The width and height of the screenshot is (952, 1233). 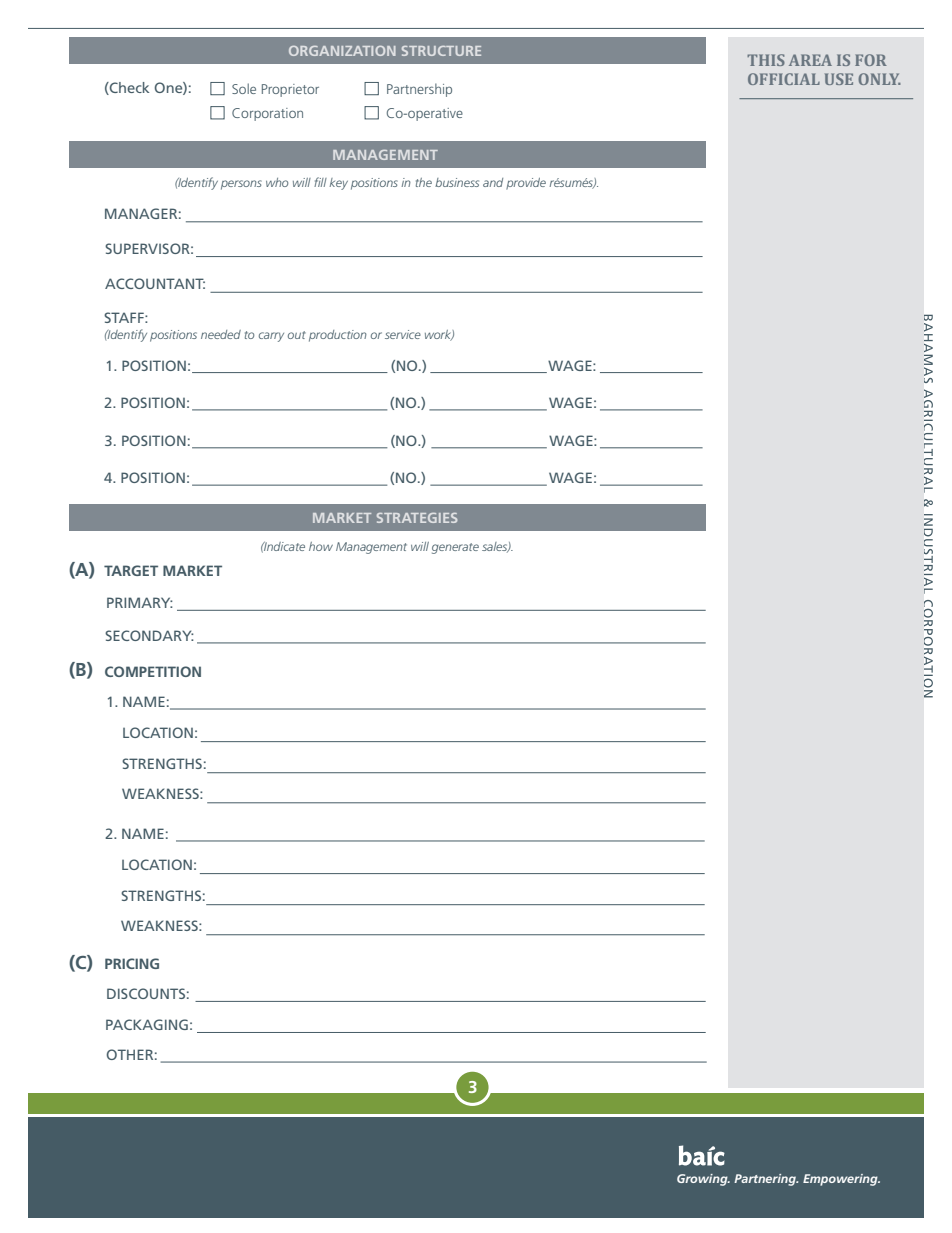 I want to click on Partnering, so click(x=766, y=1180).
